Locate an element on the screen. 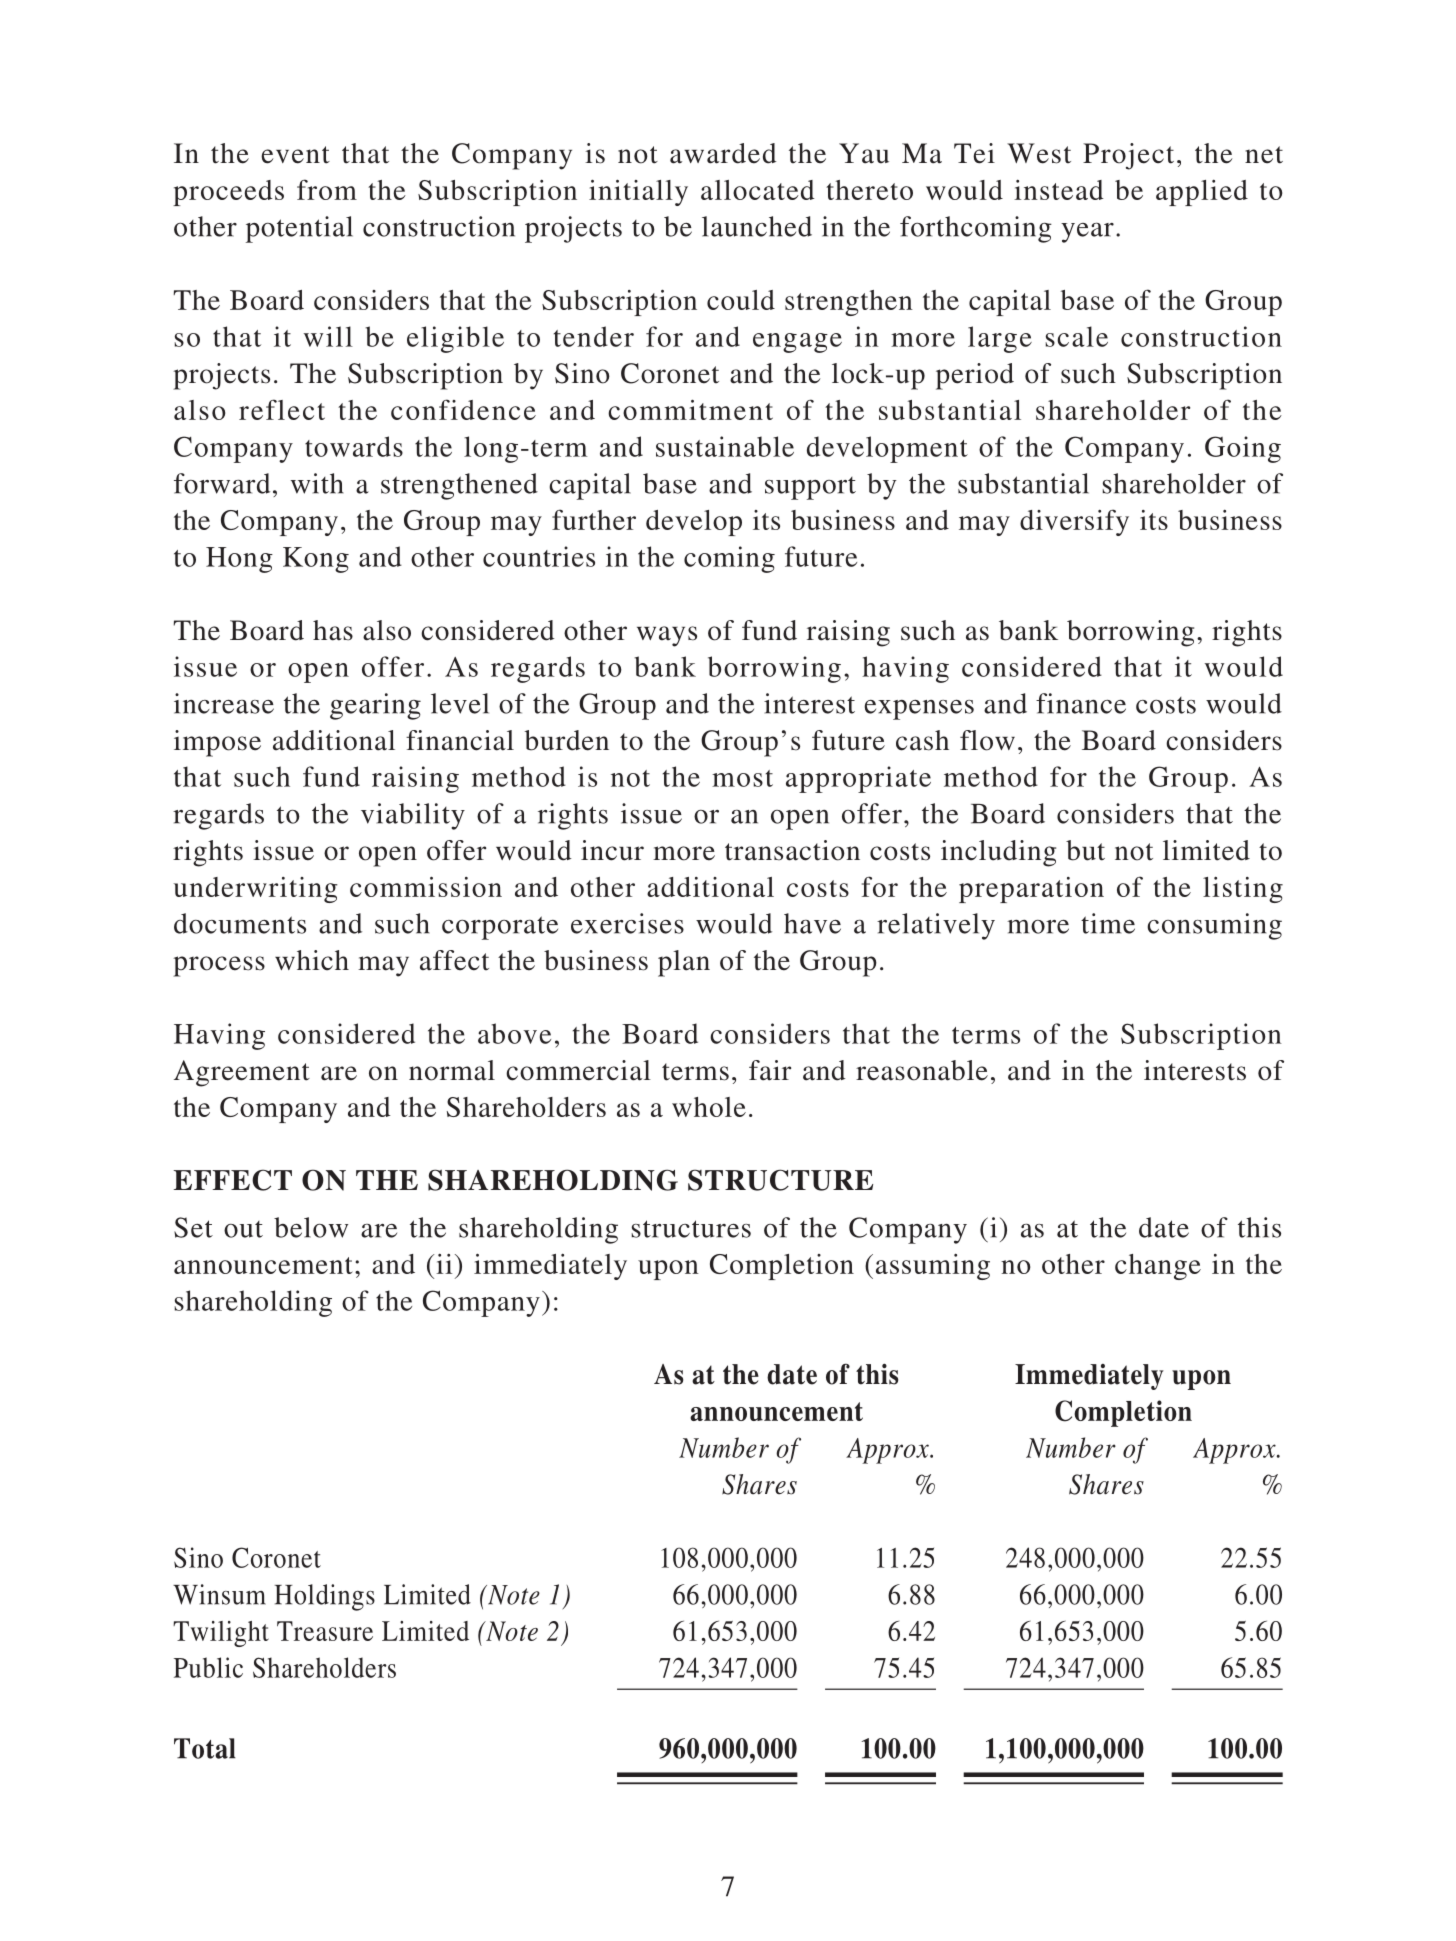  allocated is located at coordinates (758, 190).
